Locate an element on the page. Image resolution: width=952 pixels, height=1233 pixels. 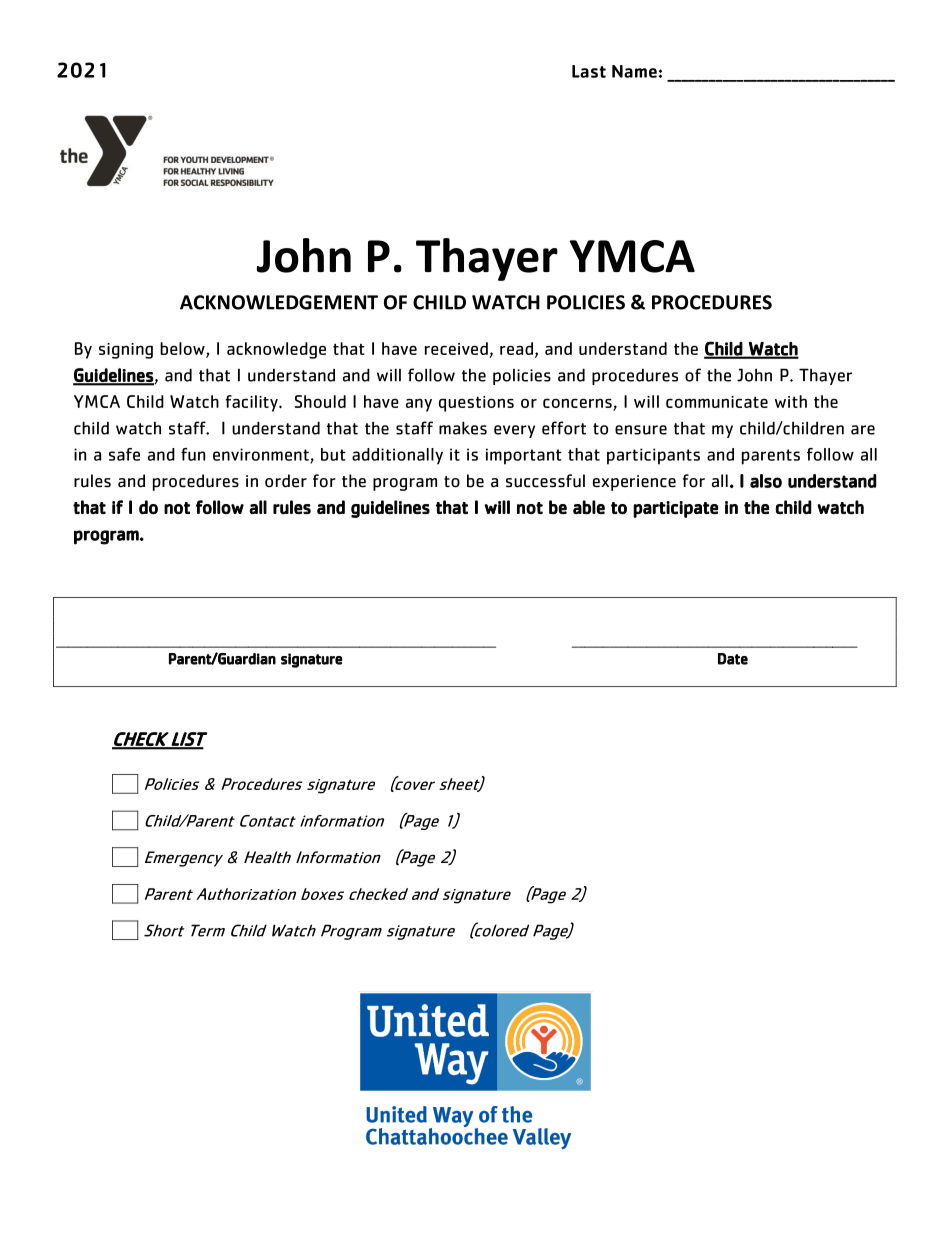
communicate is located at coordinates (717, 402).
